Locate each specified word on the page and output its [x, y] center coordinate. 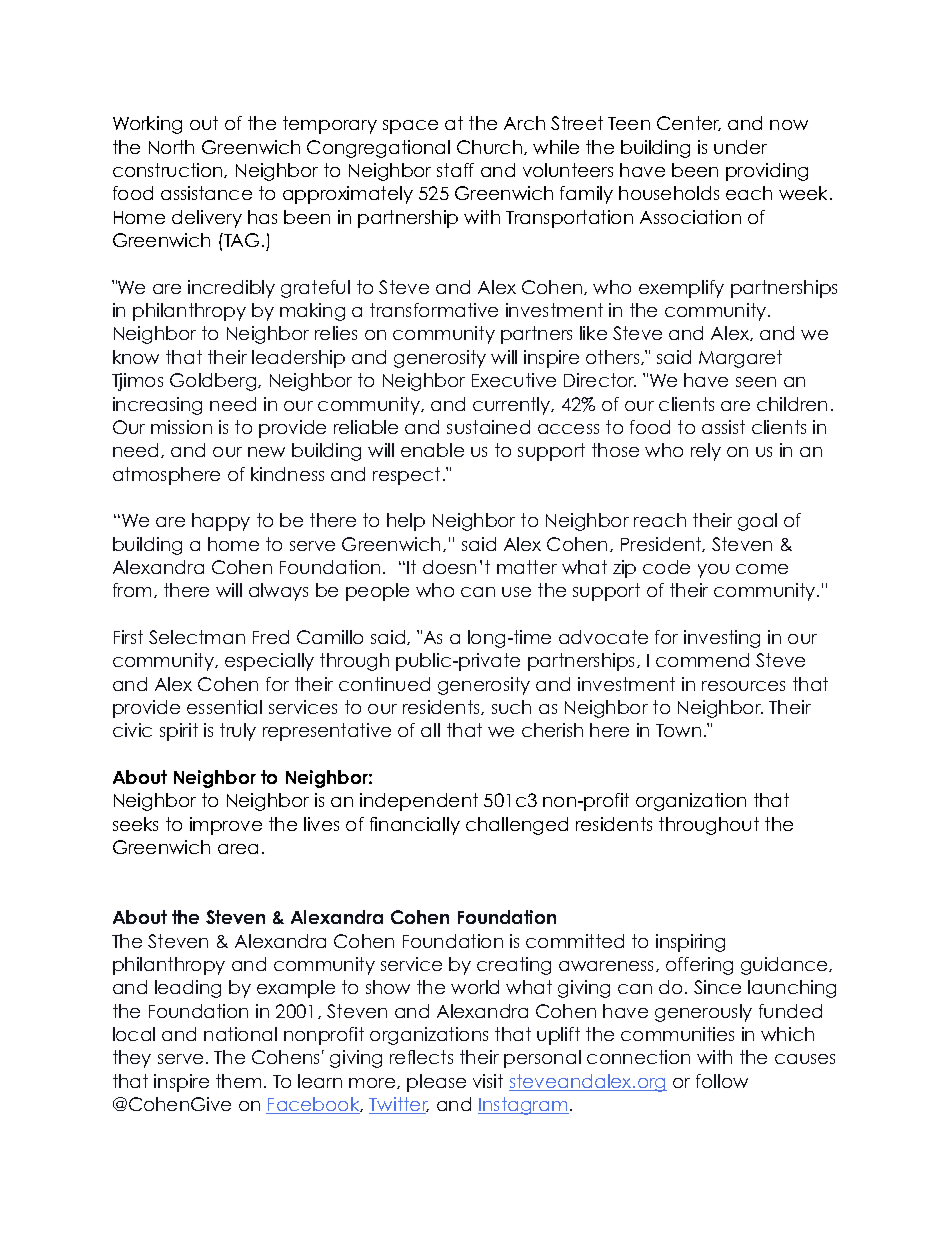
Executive [514, 380]
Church [491, 147]
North [171, 147]
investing [722, 639]
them [238, 1081]
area [238, 849]
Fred [271, 637]
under [740, 147]
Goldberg [214, 382]
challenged [517, 826]
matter [527, 567]
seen [756, 382]
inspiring [690, 943]
